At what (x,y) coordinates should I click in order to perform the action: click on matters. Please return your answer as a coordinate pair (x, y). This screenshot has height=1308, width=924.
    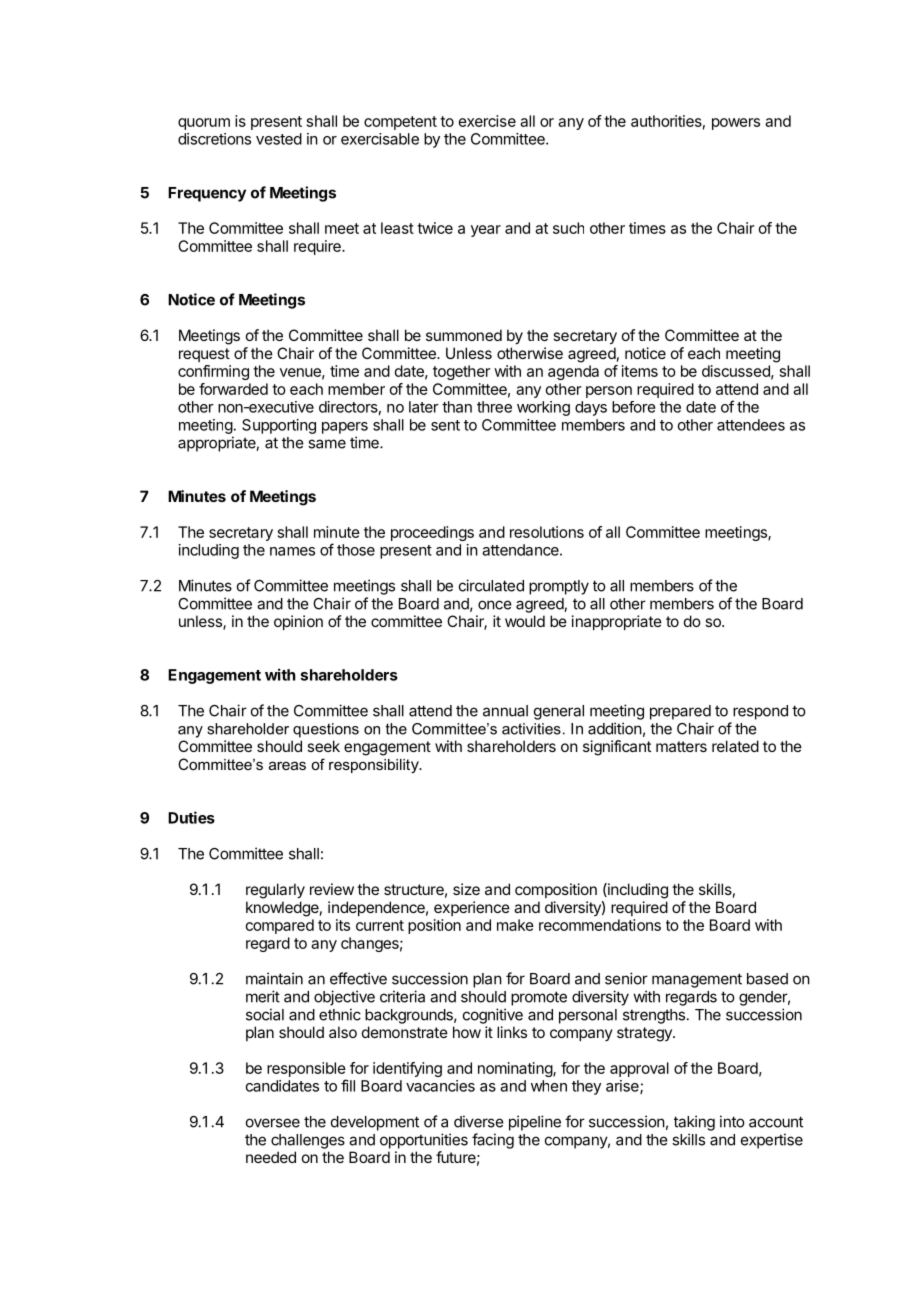
    Looking at the image, I should click on (681, 746).
